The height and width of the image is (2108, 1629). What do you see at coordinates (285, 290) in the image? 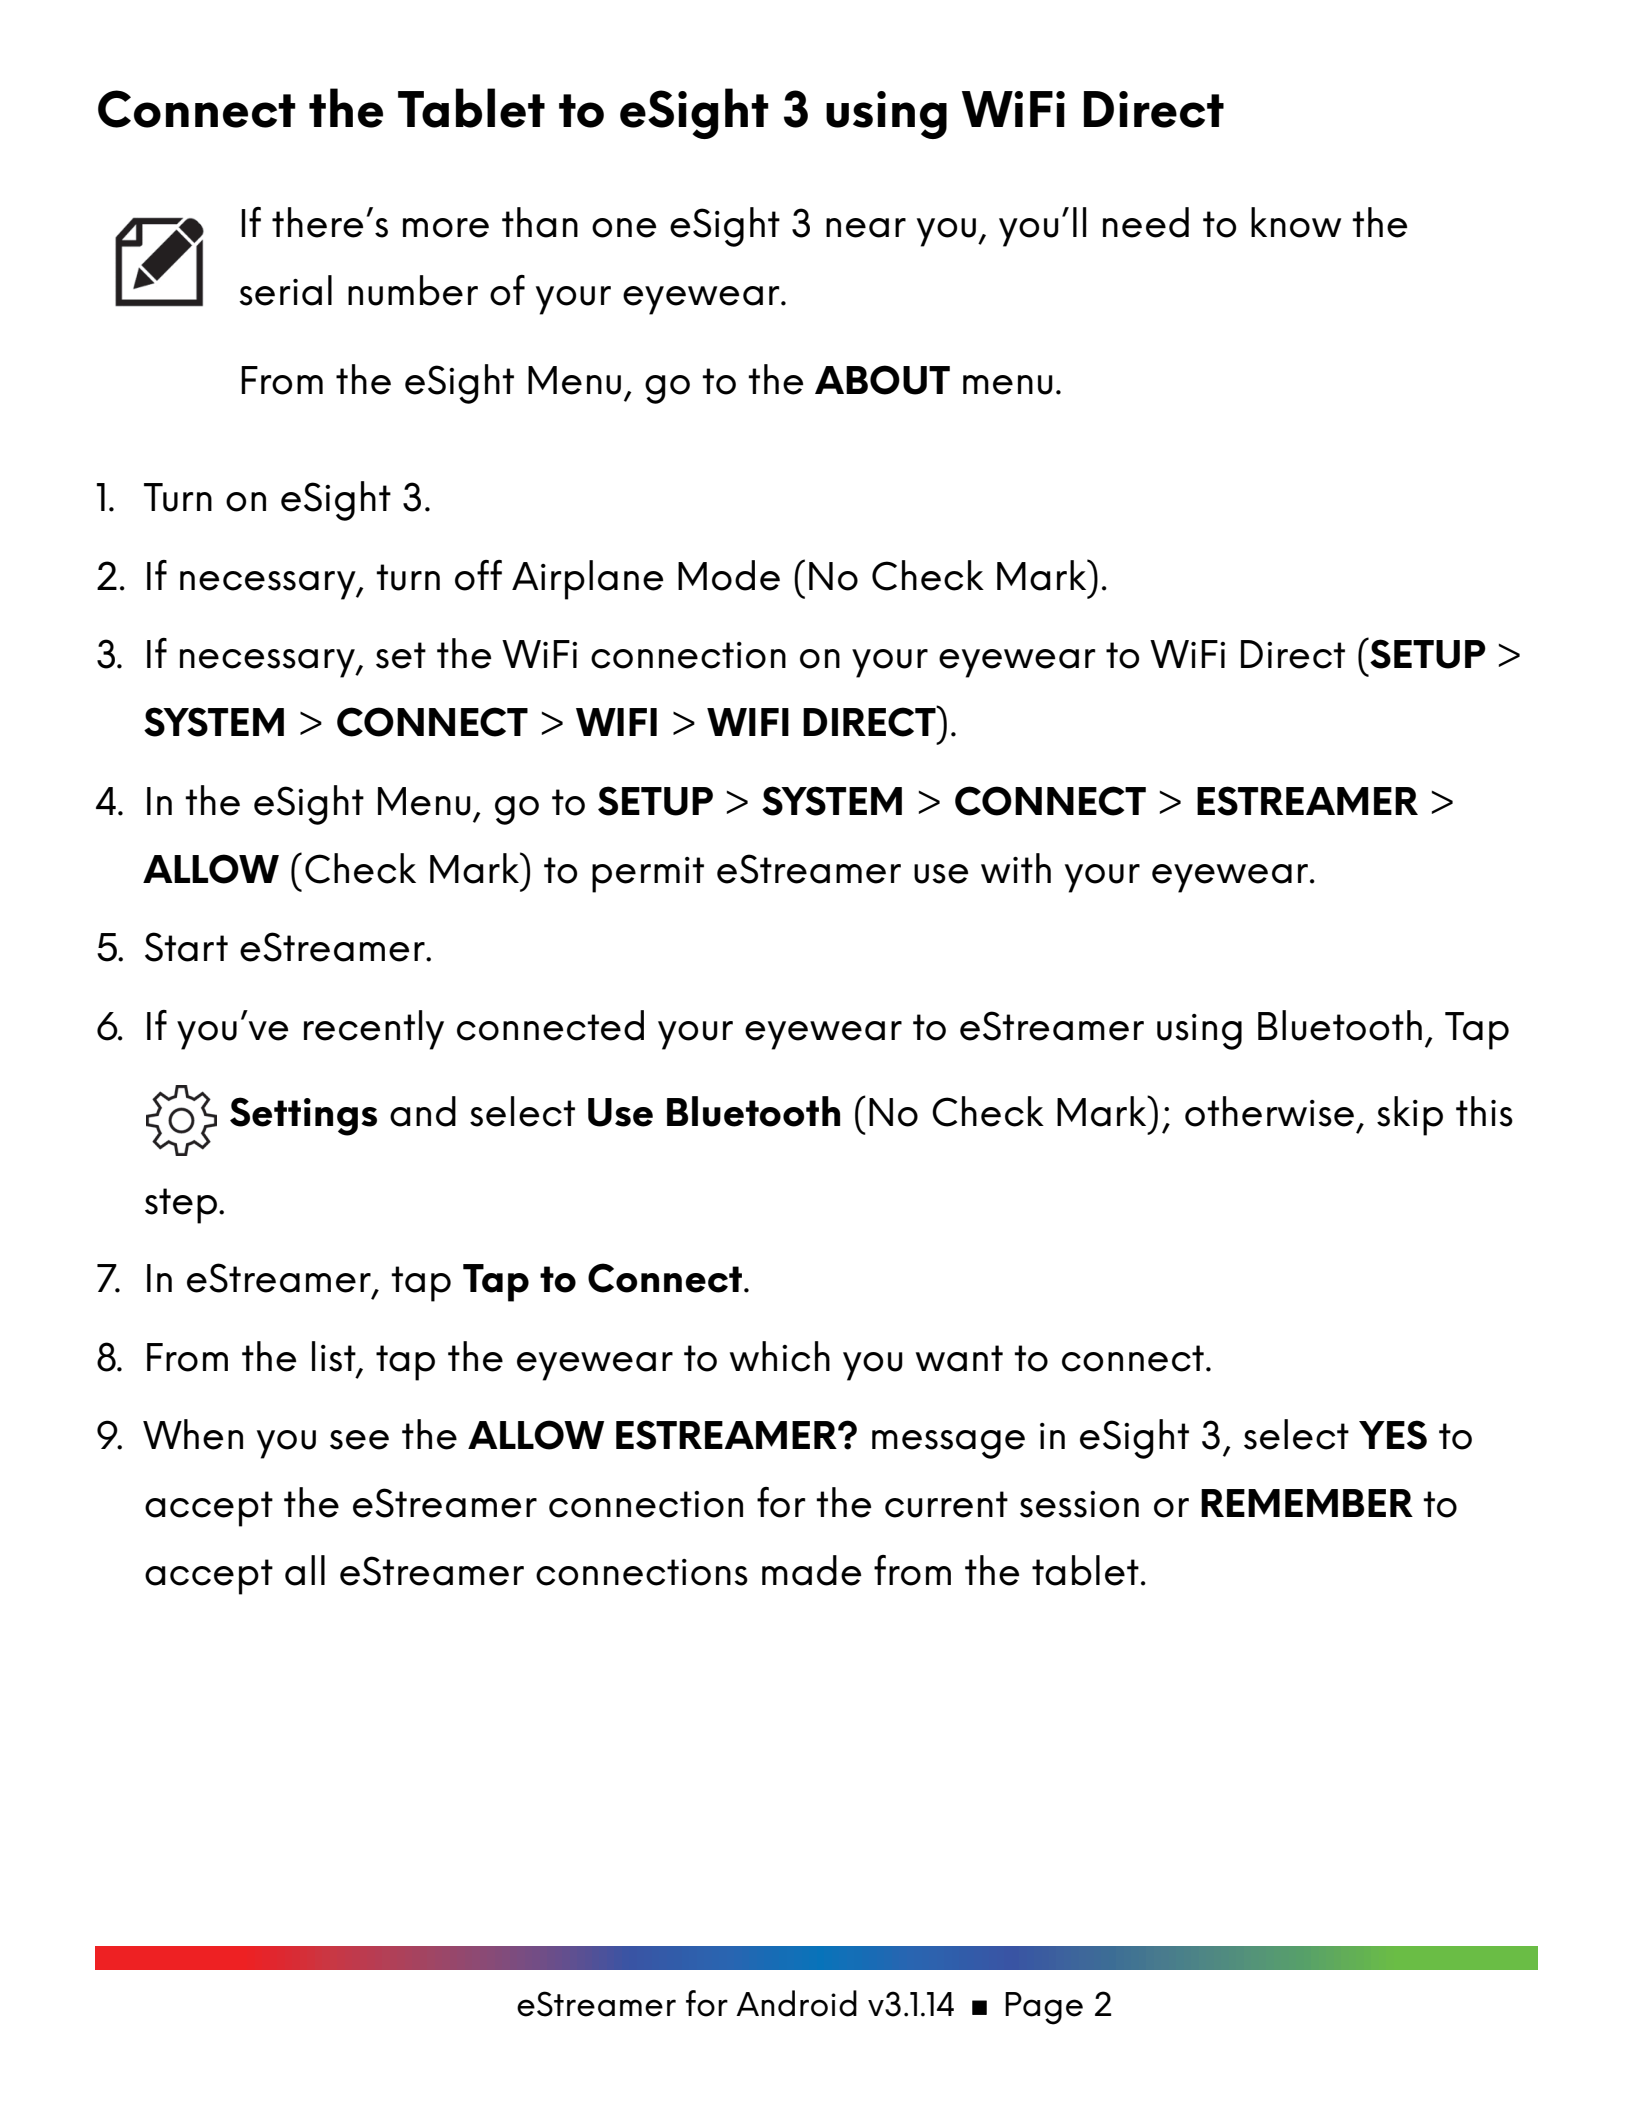
I see `serial` at bounding box center [285, 290].
